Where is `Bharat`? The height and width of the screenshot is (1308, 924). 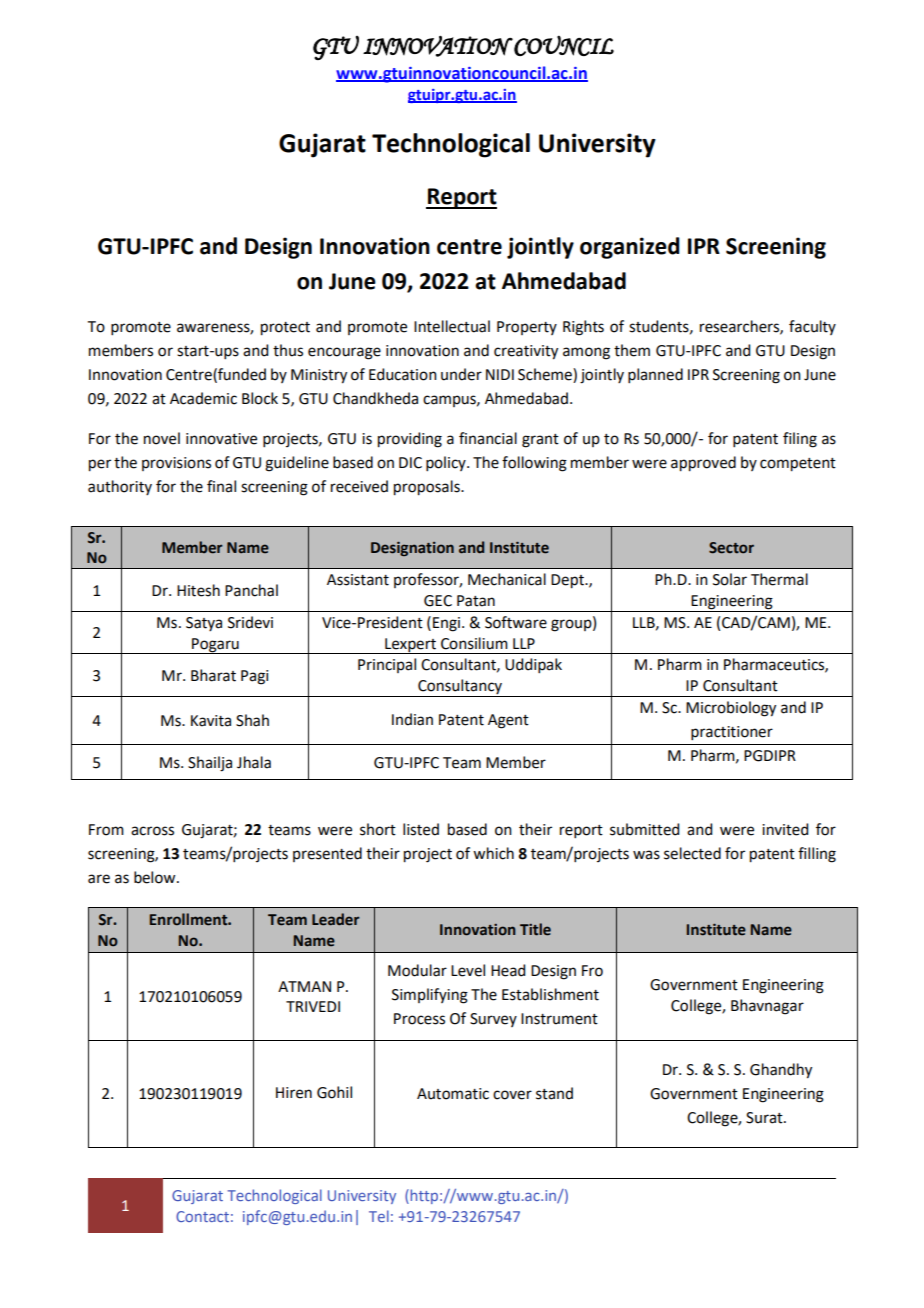 Bharat is located at coordinates (213, 675).
